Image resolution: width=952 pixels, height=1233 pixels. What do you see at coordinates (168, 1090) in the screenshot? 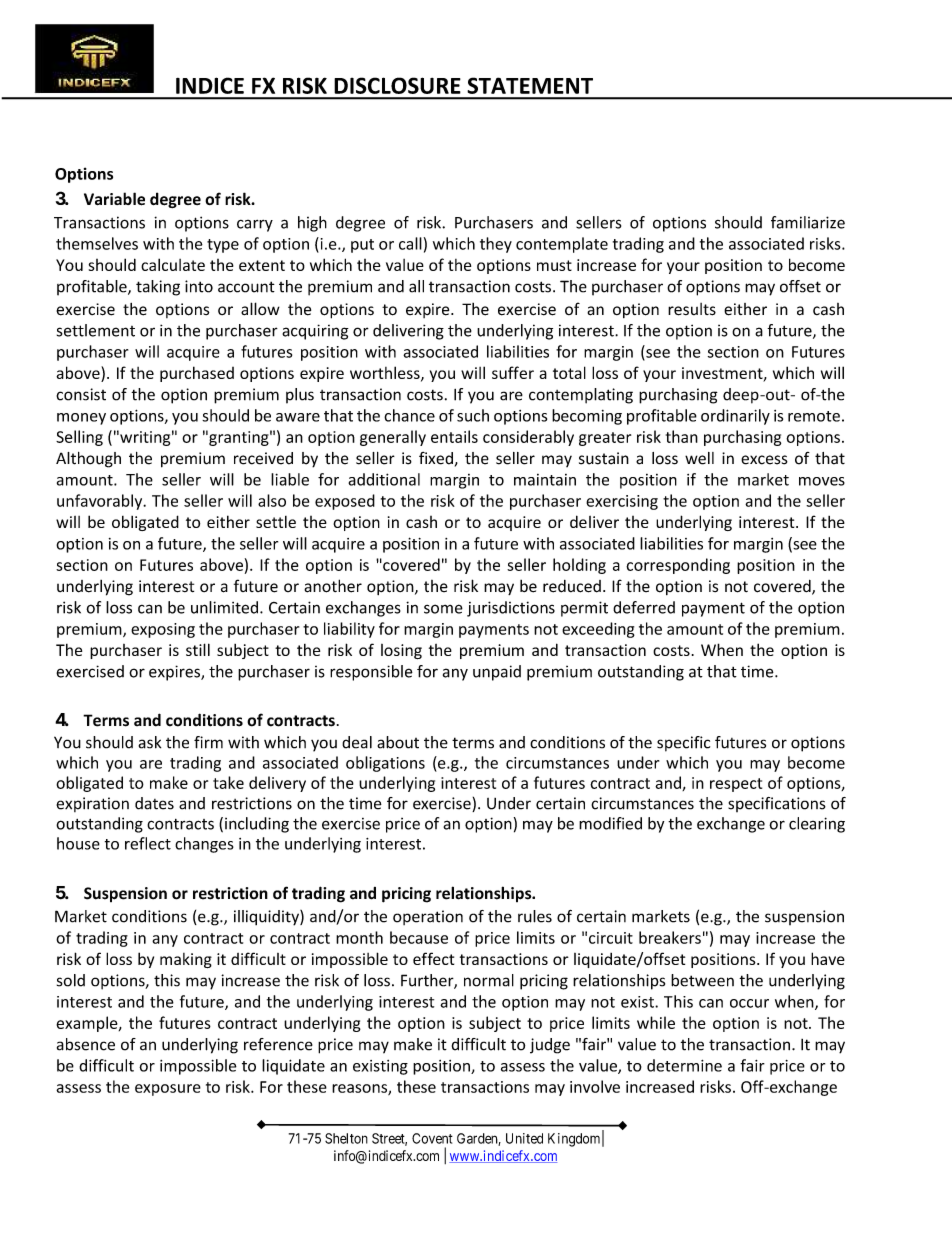
I see `exposure` at bounding box center [168, 1090].
